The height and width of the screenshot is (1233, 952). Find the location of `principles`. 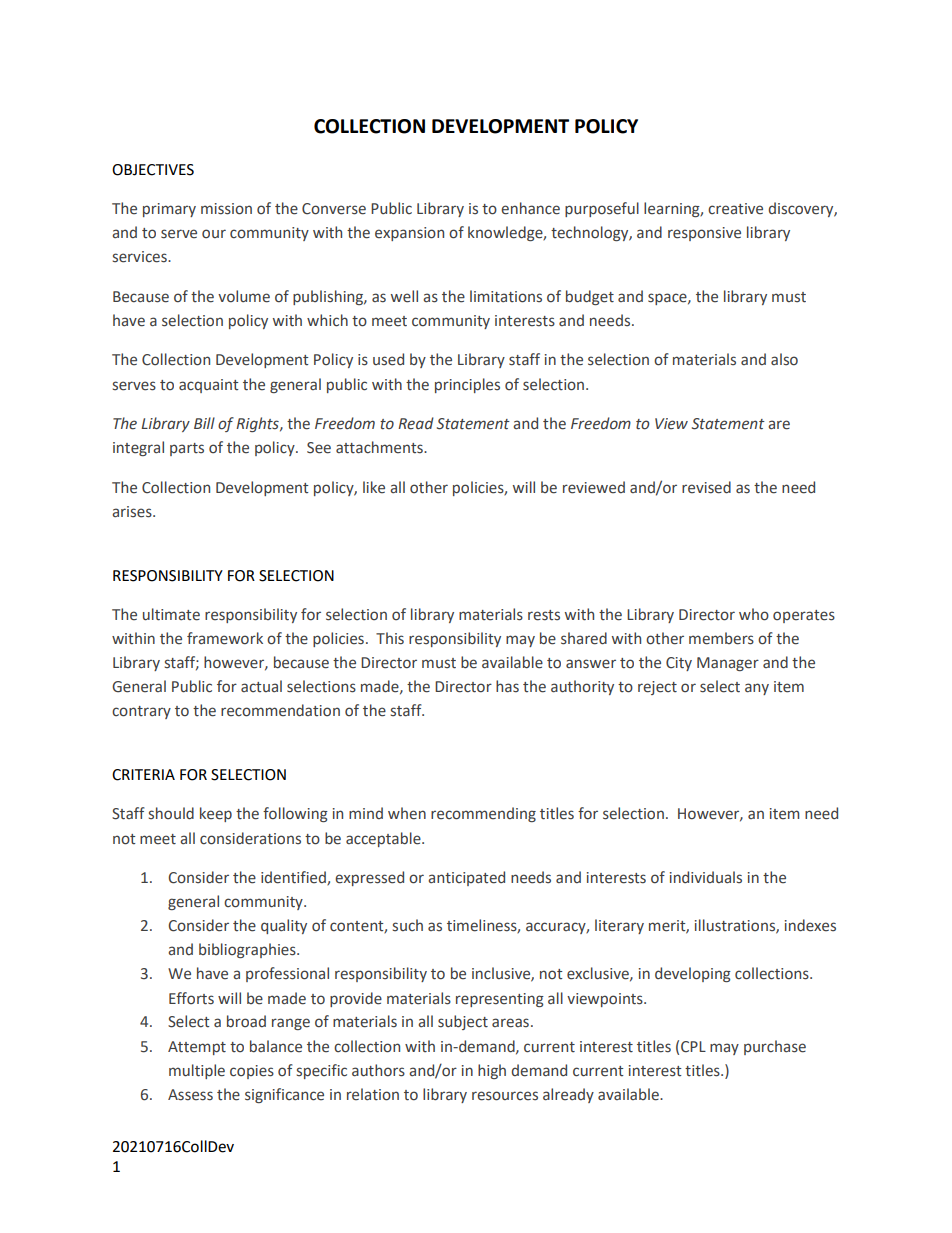

principles is located at coordinates (467, 385).
